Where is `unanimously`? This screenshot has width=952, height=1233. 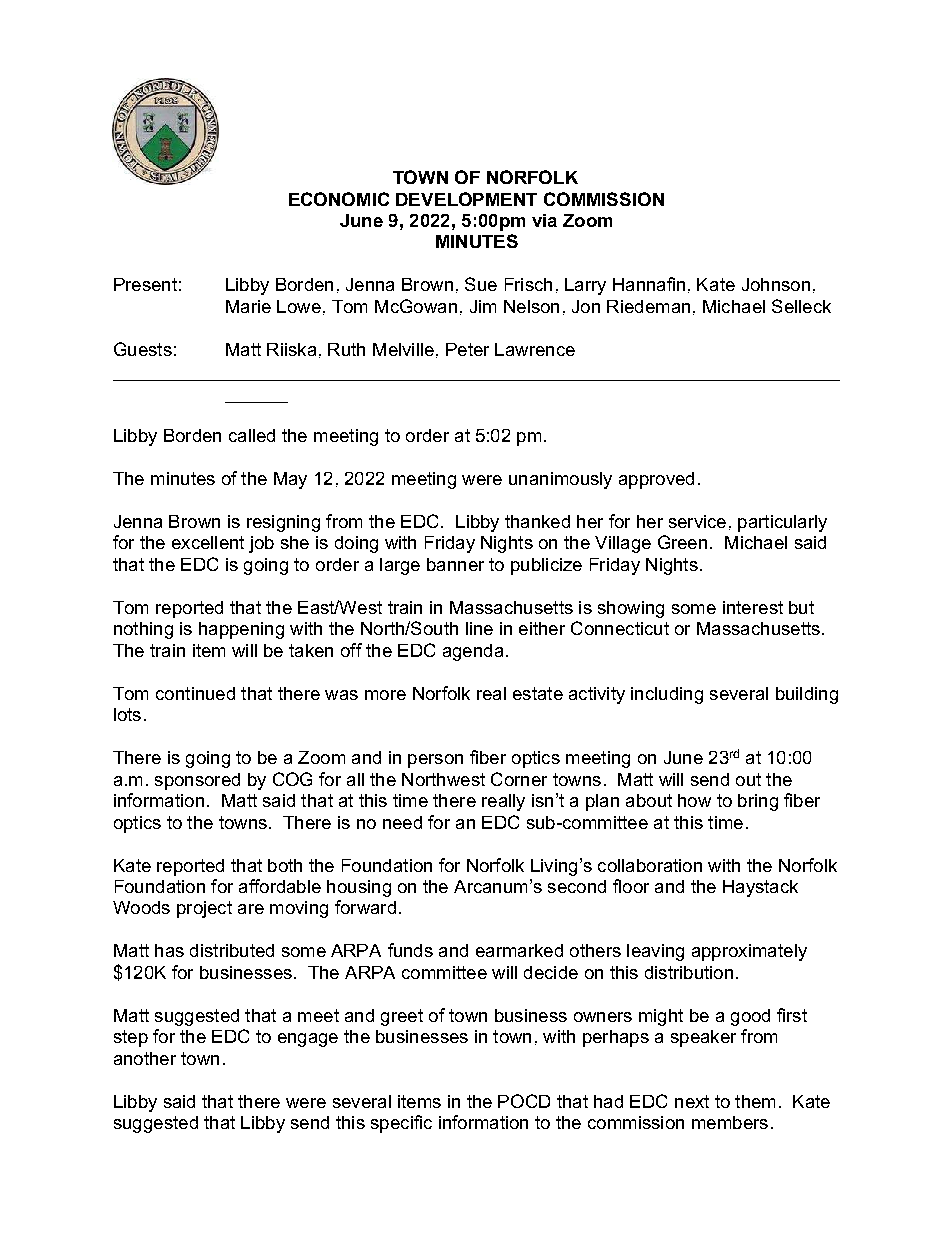 unanimously is located at coordinates (560, 480).
